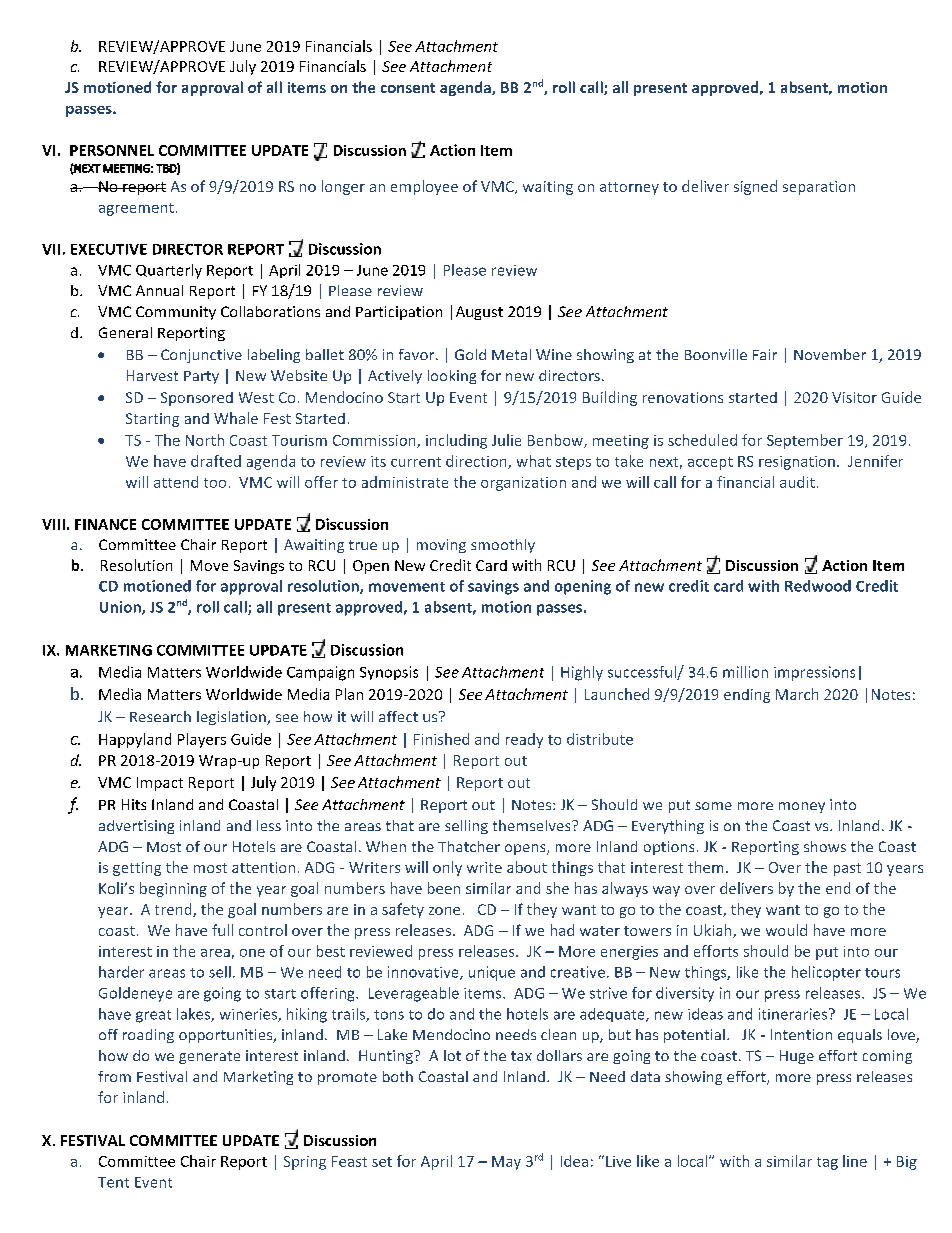 The width and height of the screenshot is (952, 1233). What do you see at coordinates (827, 1163) in the screenshot?
I see `tag` at bounding box center [827, 1163].
